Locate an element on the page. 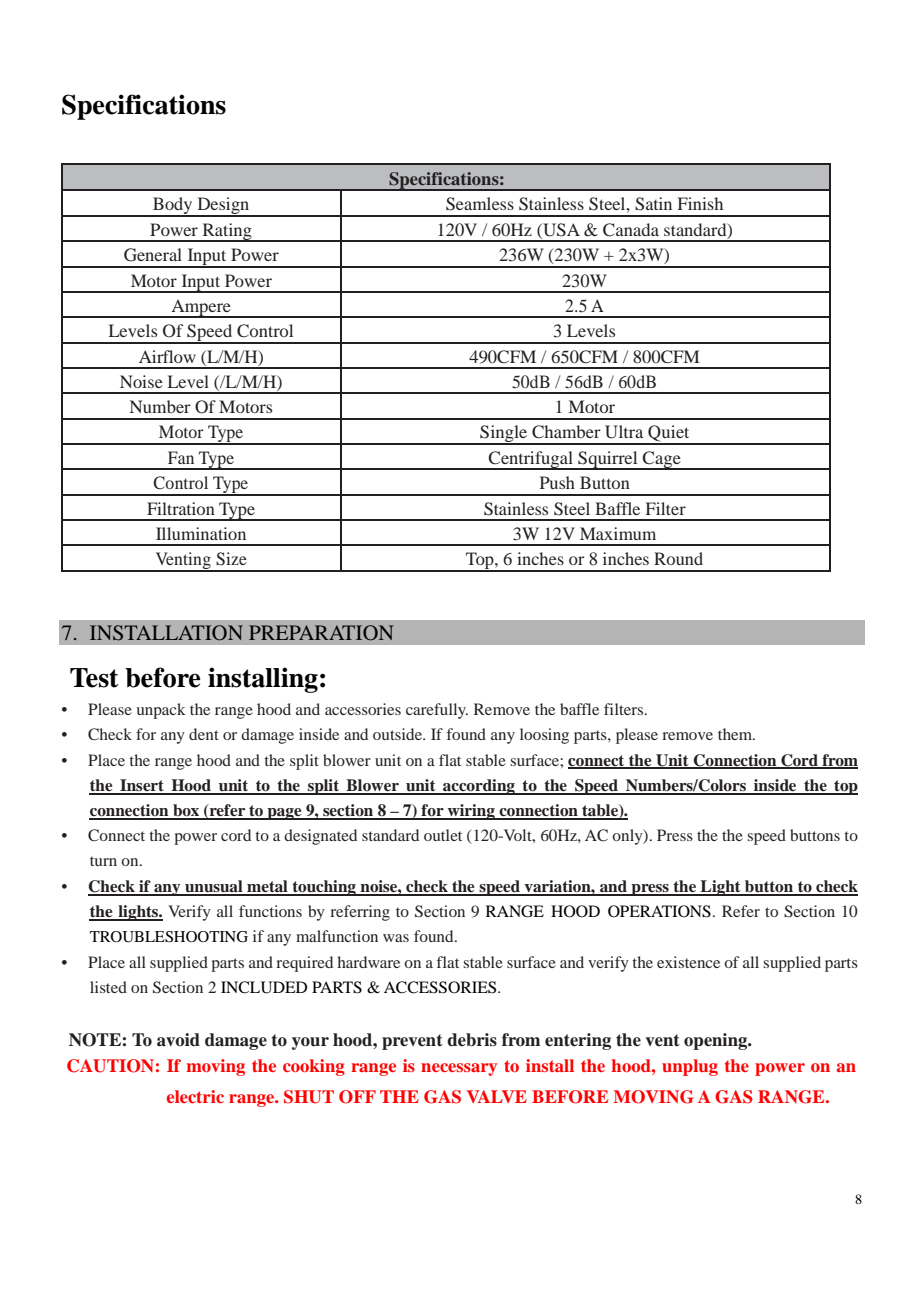  OPERATIONS is located at coordinates (659, 911).
